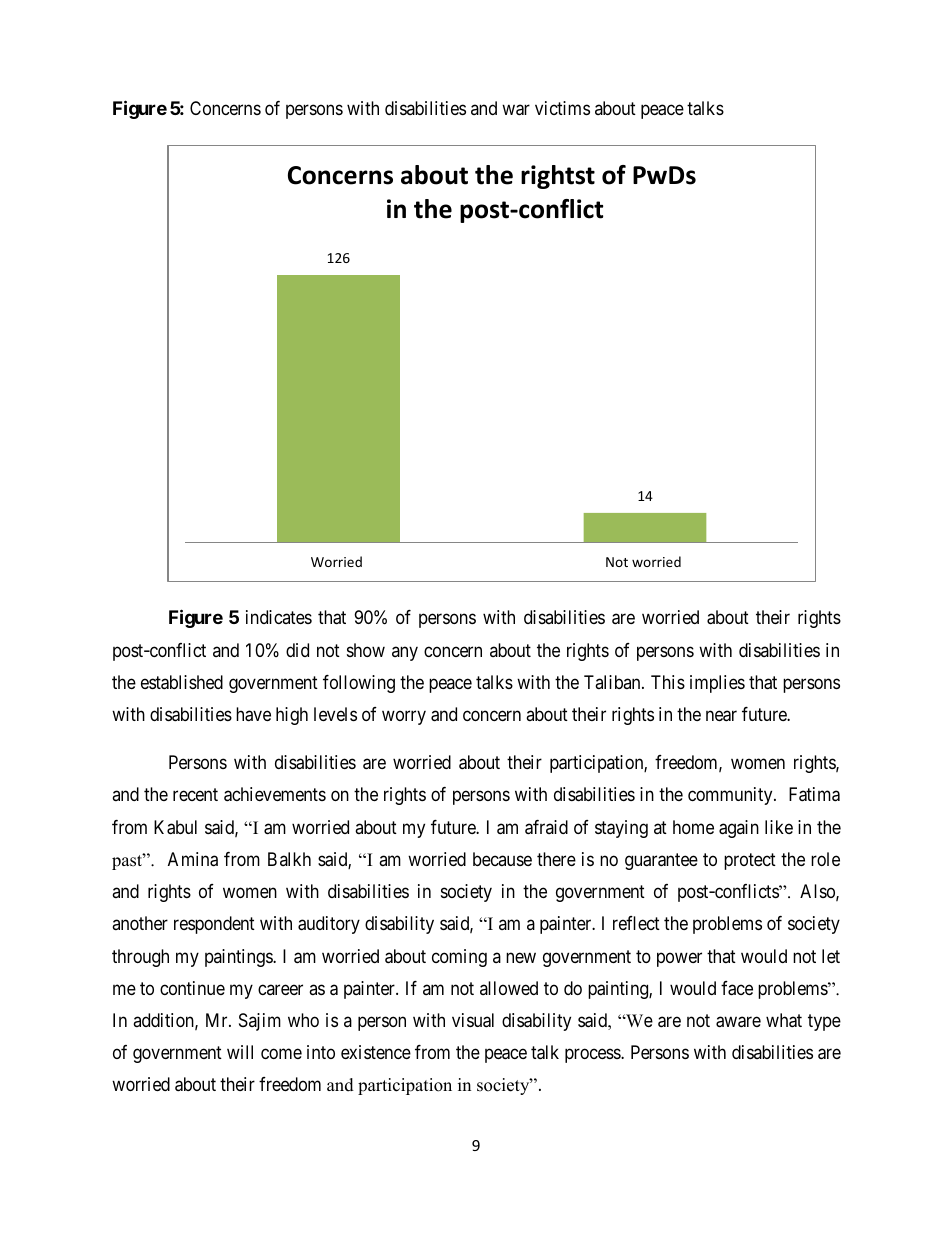 The height and width of the screenshot is (1233, 952). Describe the element at coordinates (279, 617) in the screenshot. I see `indicates` at that location.
